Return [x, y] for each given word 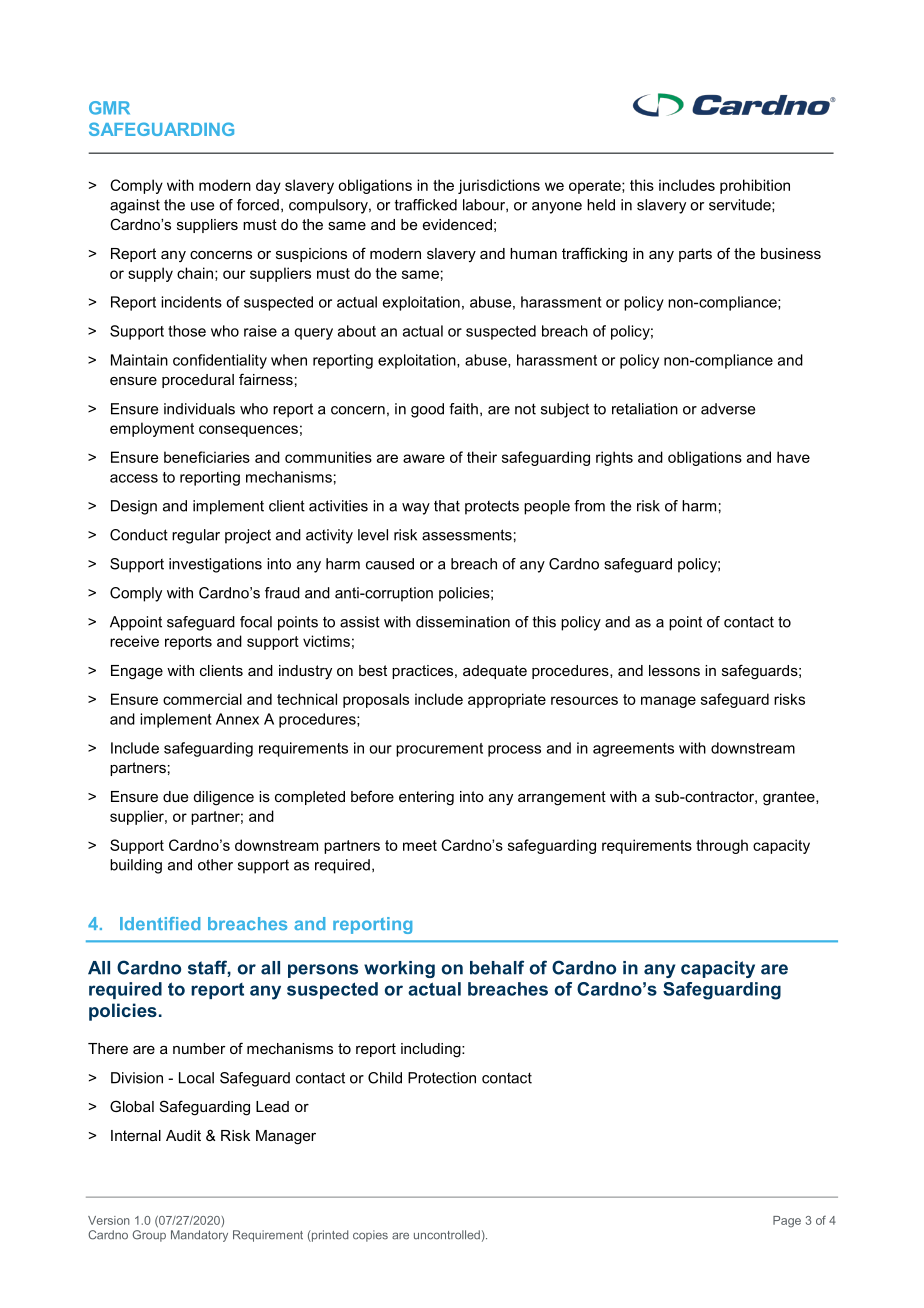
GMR [109, 108]
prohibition [755, 186]
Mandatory [199, 1236]
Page [787, 1222]
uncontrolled [447, 1235]
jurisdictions [499, 186]
